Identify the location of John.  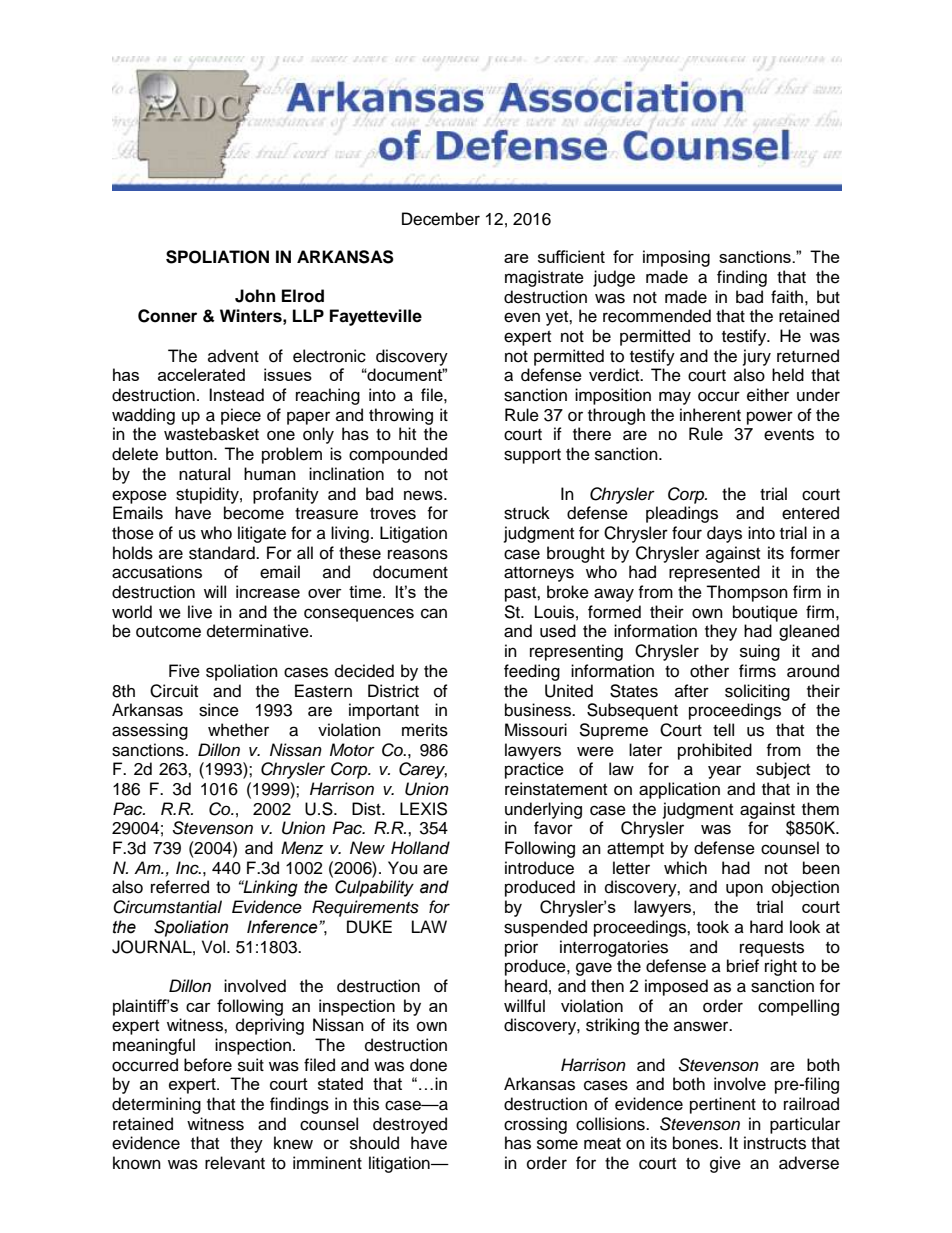
(255, 296).
